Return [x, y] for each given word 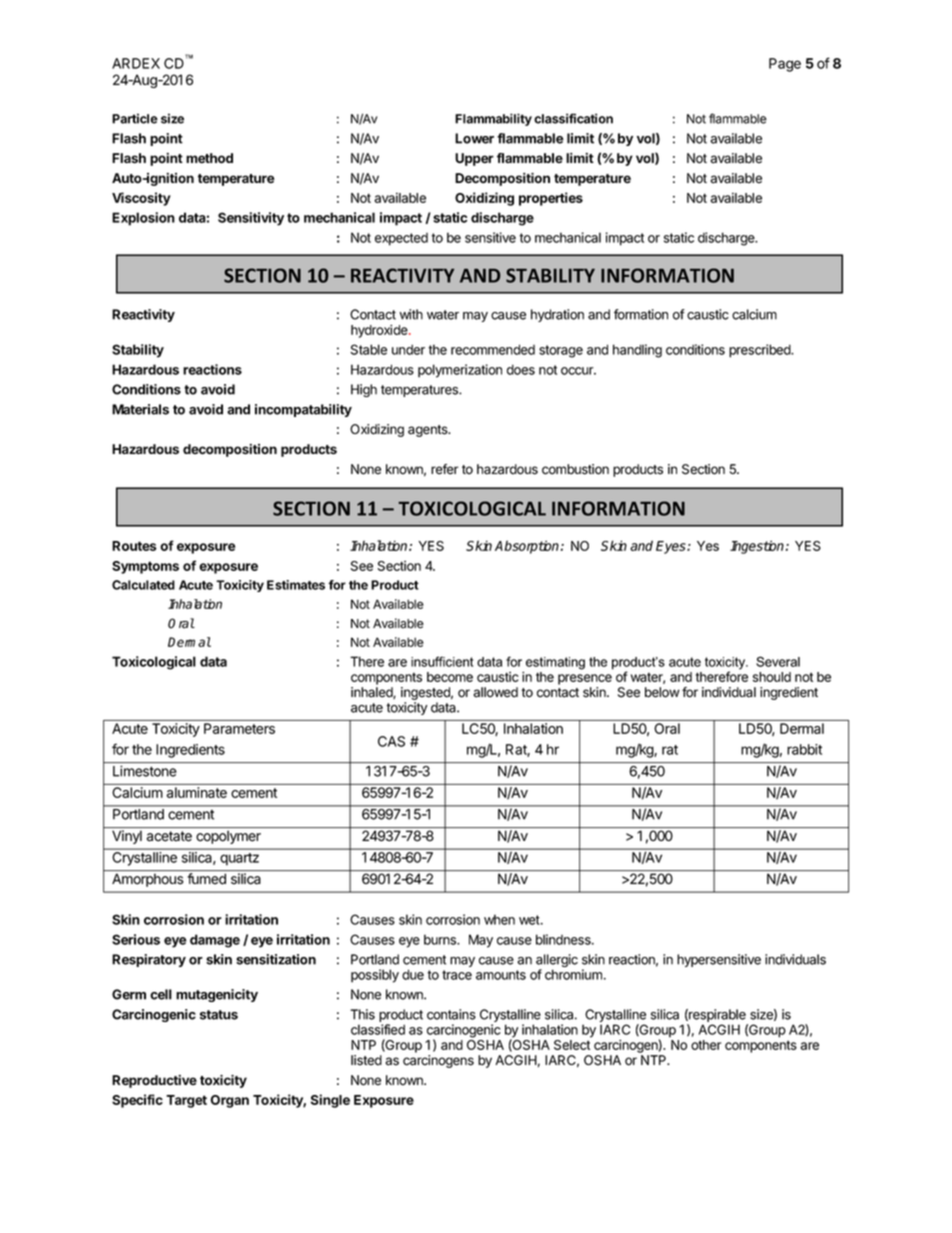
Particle [135, 118]
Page [785, 65]
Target [186, 1101]
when [499, 919]
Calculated [143, 585]
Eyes [672, 547]
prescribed [760, 351]
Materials [140, 409]
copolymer [228, 837]
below [662, 692]
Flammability [493, 119]
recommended [493, 349]
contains [451, 1014]
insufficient [442, 661]
